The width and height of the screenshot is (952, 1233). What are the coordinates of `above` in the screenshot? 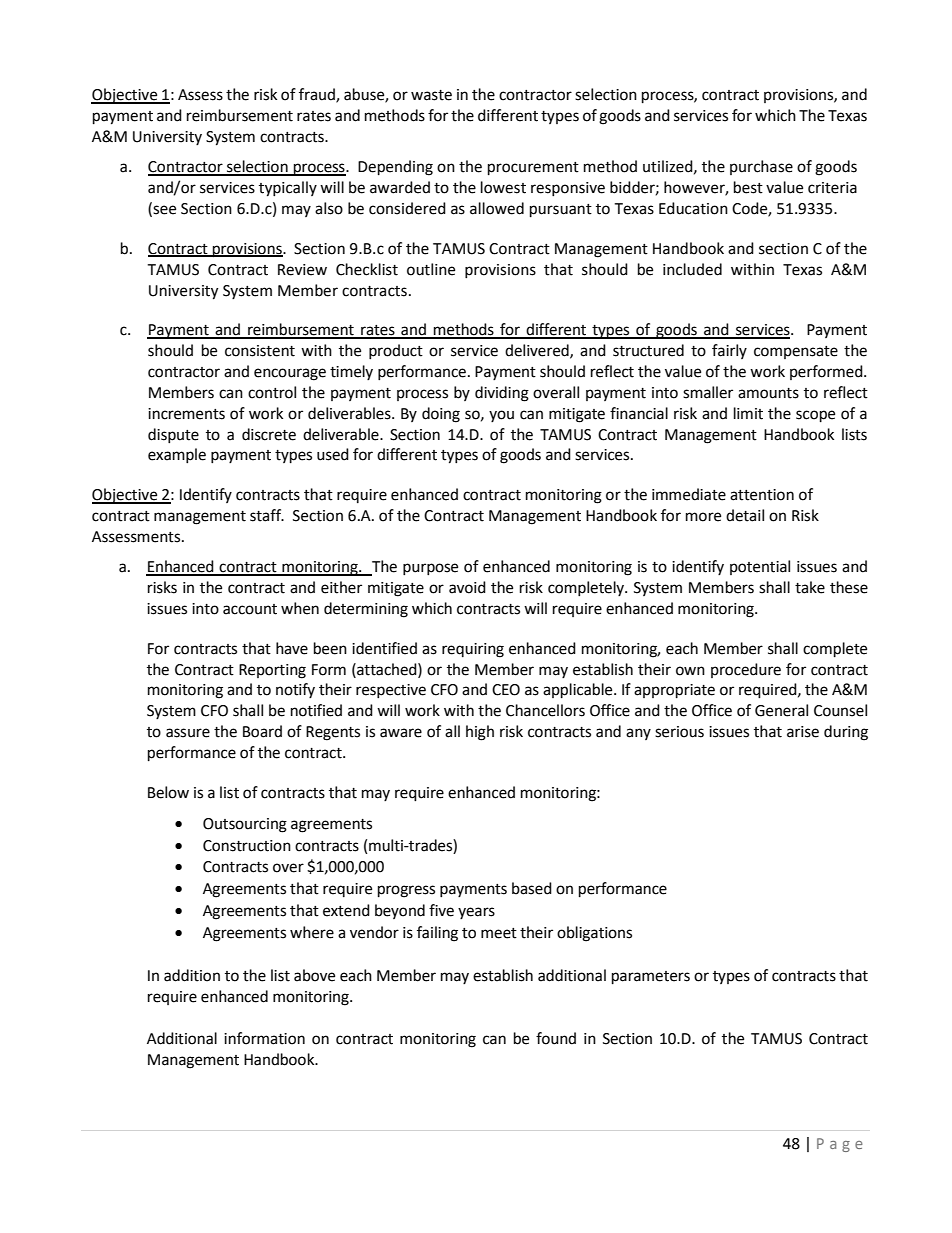 It's located at (314, 975).
